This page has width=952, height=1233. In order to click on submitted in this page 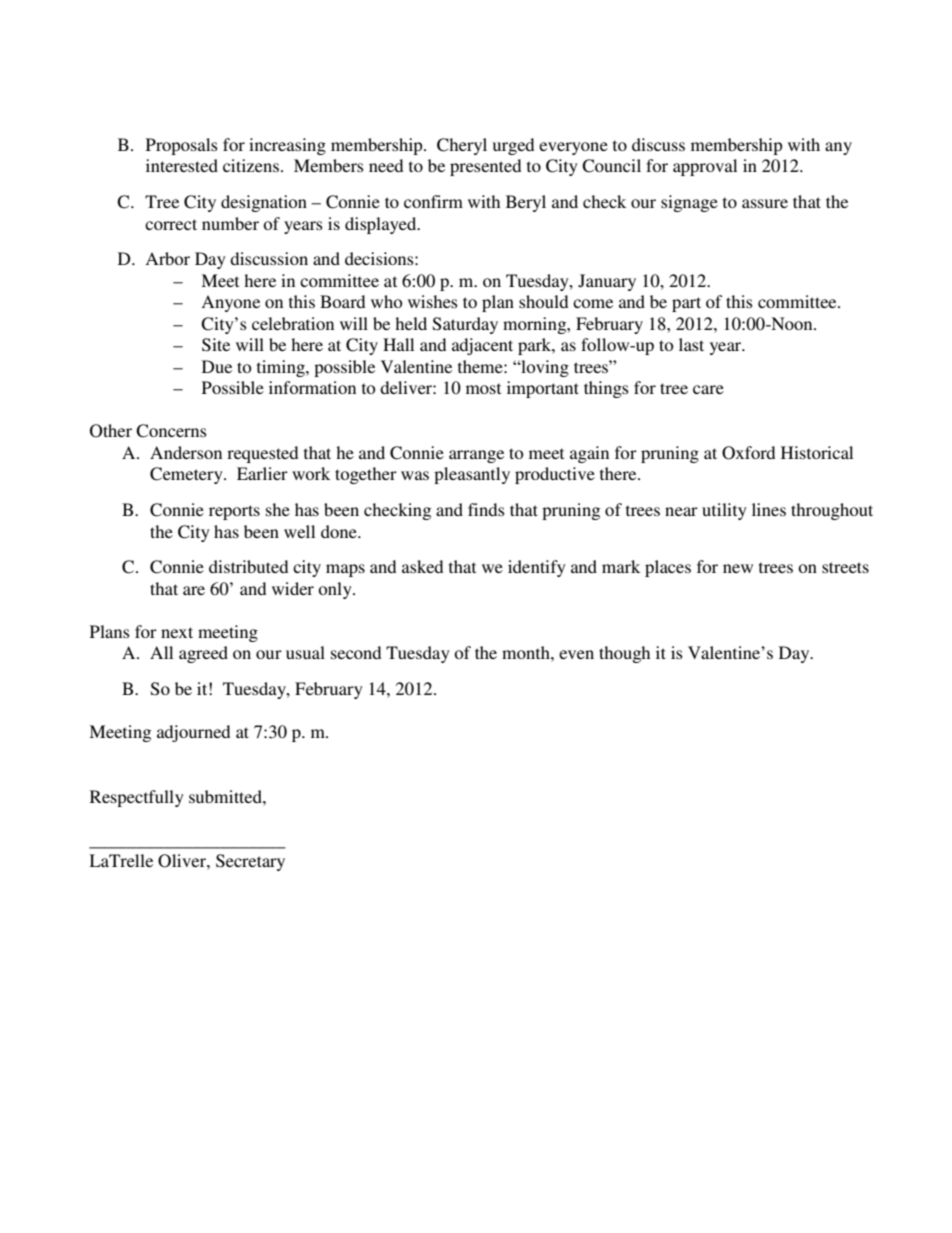, I will do `click(226, 796)`.
